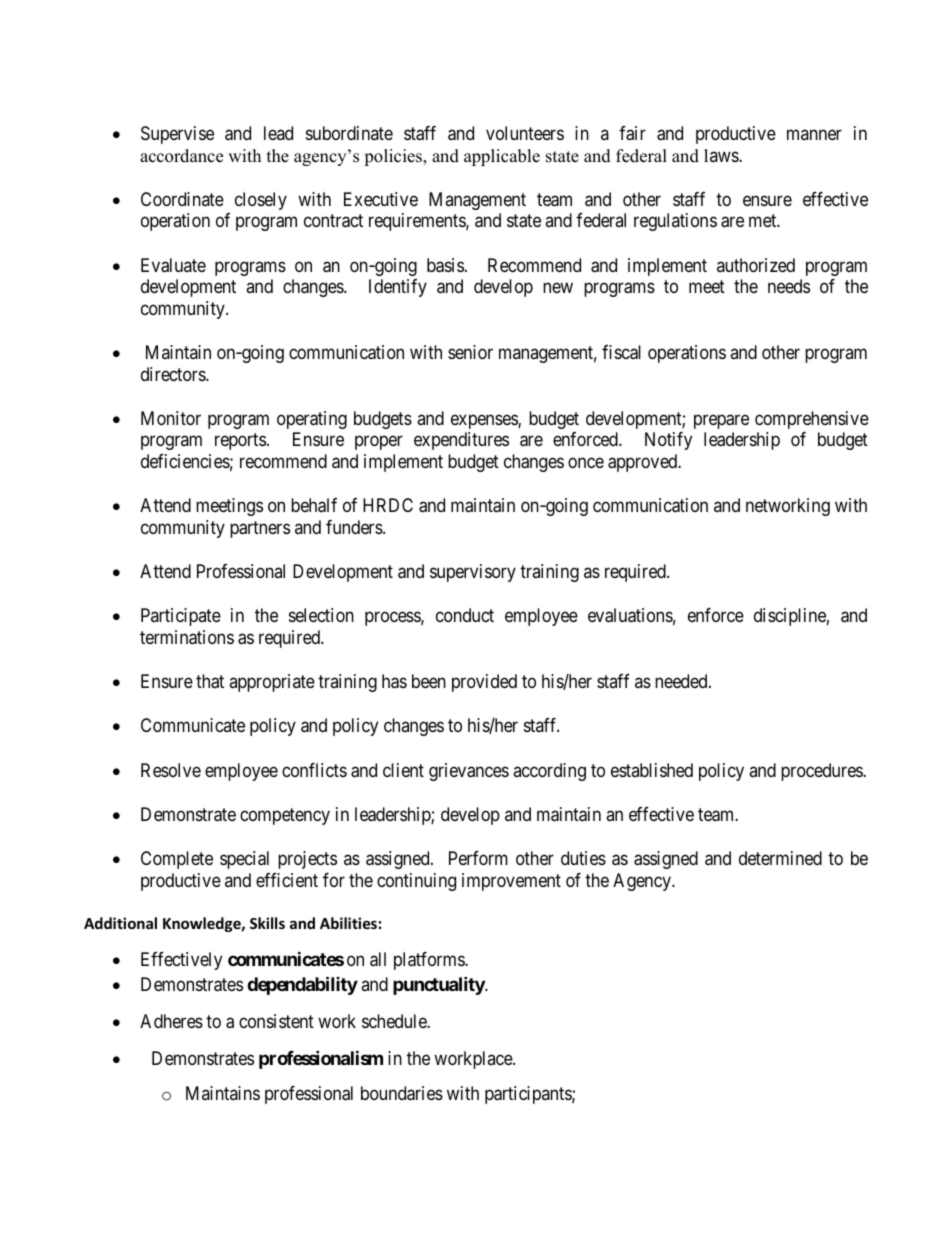  Describe the element at coordinates (682, 681) in the screenshot. I see `needed` at that location.
